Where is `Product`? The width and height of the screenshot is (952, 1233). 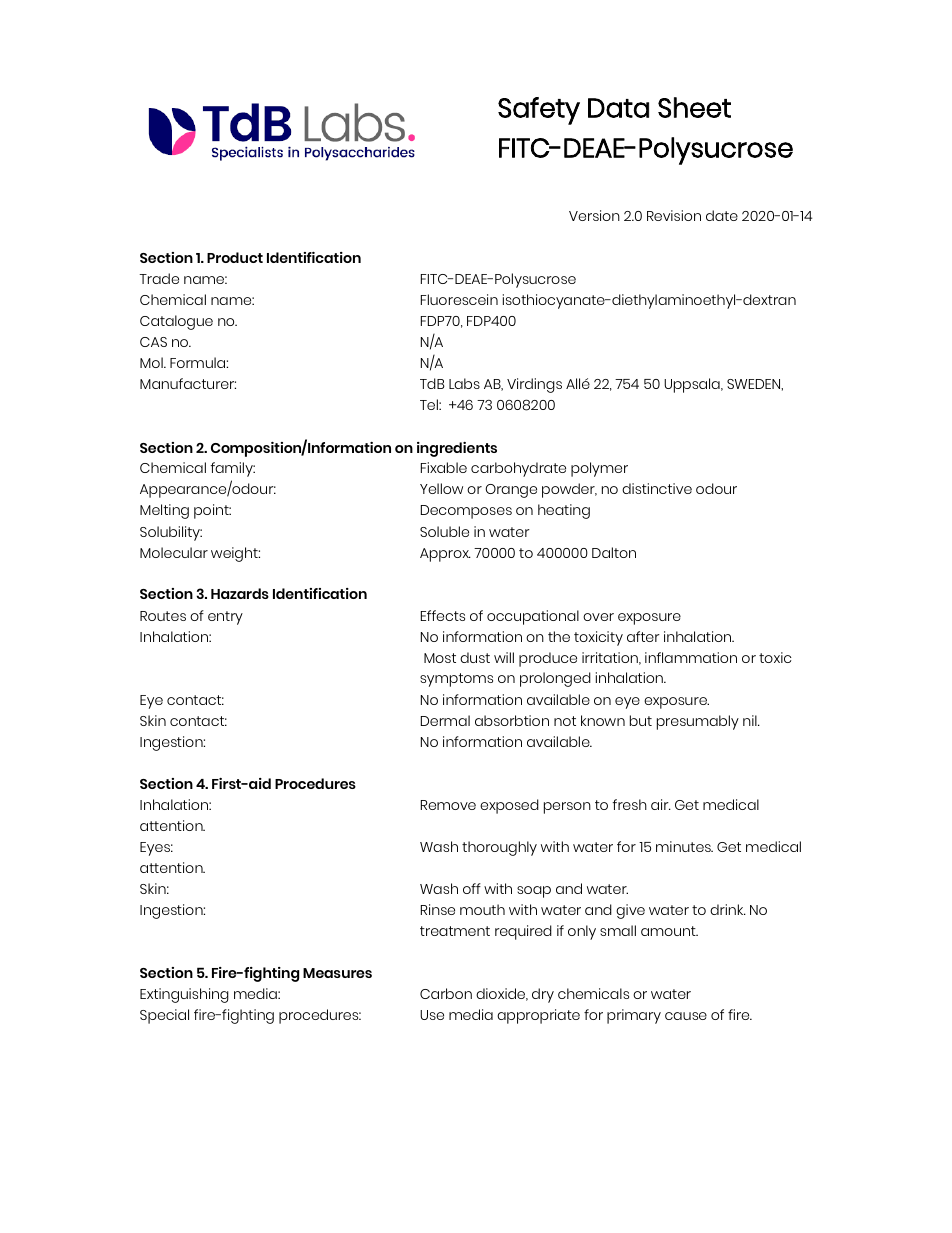 Product is located at coordinates (235, 257).
